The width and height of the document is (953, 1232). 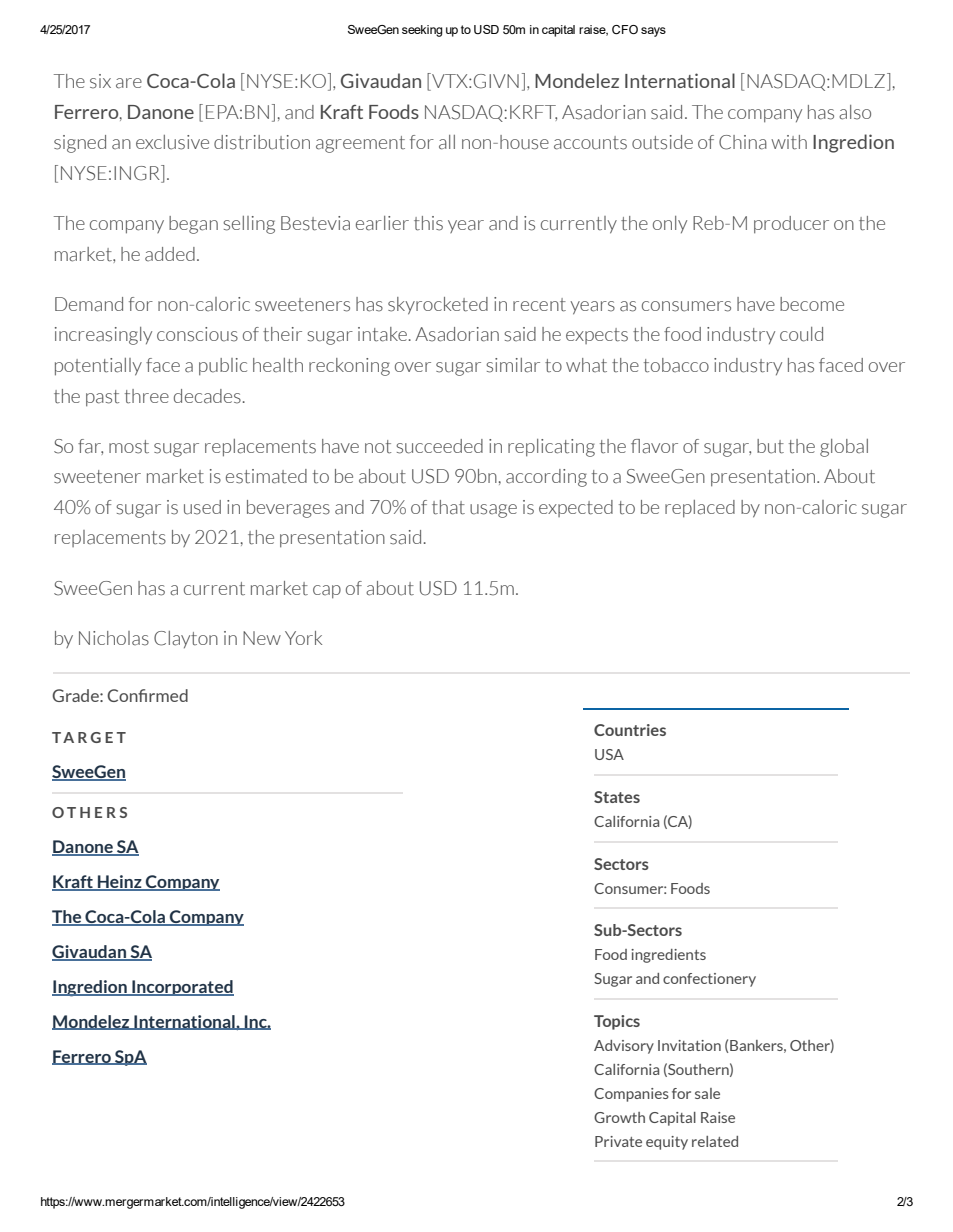 What do you see at coordinates (186, 639) in the document?
I see `Clayton` at bounding box center [186, 639].
